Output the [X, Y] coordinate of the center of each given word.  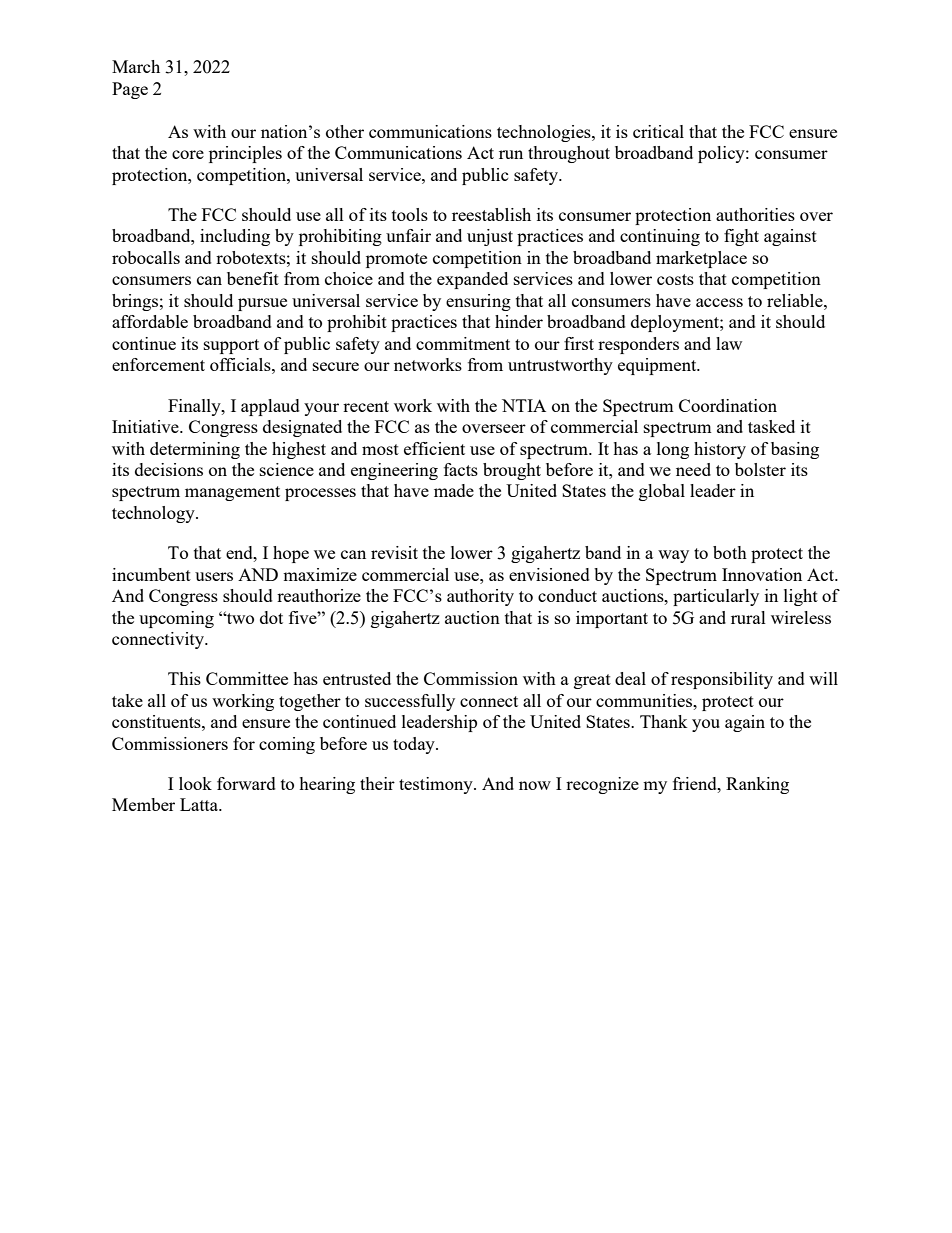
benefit [253, 278]
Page [130, 90]
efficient [434, 448]
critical [658, 131]
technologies [545, 133]
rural [748, 617]
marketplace [701, 259]
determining [195, 450]
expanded [472, 280]
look [195, 783]
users [214, 576]
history [720, 450]
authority [480, 597]
